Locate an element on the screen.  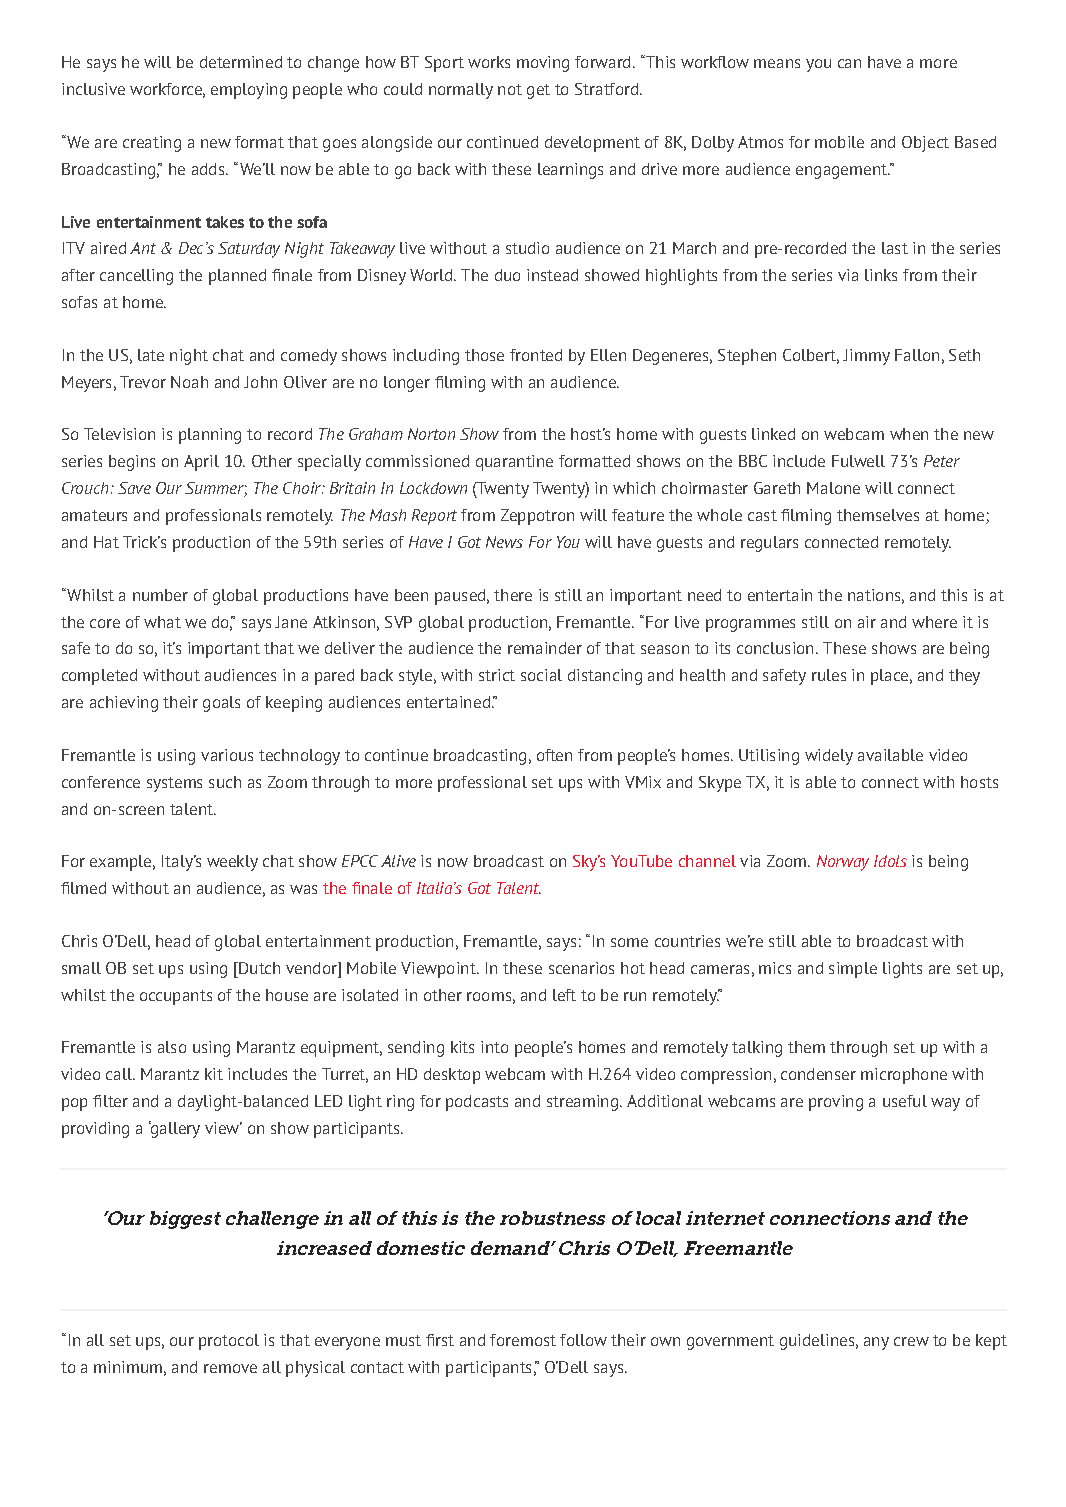
Malone is located at coordinates (833, 488).
